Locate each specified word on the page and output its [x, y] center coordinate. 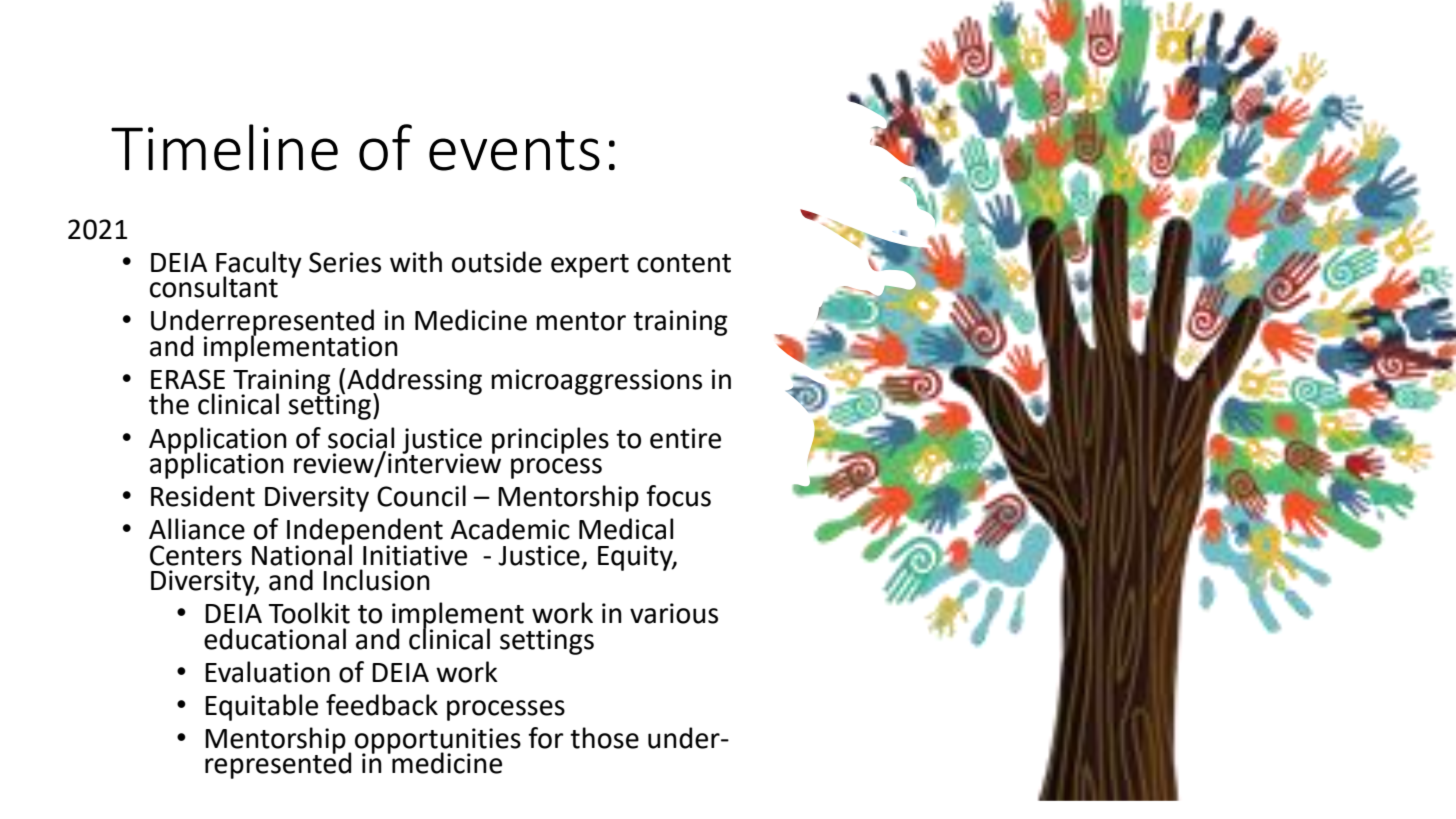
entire [685, 438]
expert [590, 266]
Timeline [224, 147]
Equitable [261, 707]
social [361, 438]
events [514, 151]
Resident [203, 496]
